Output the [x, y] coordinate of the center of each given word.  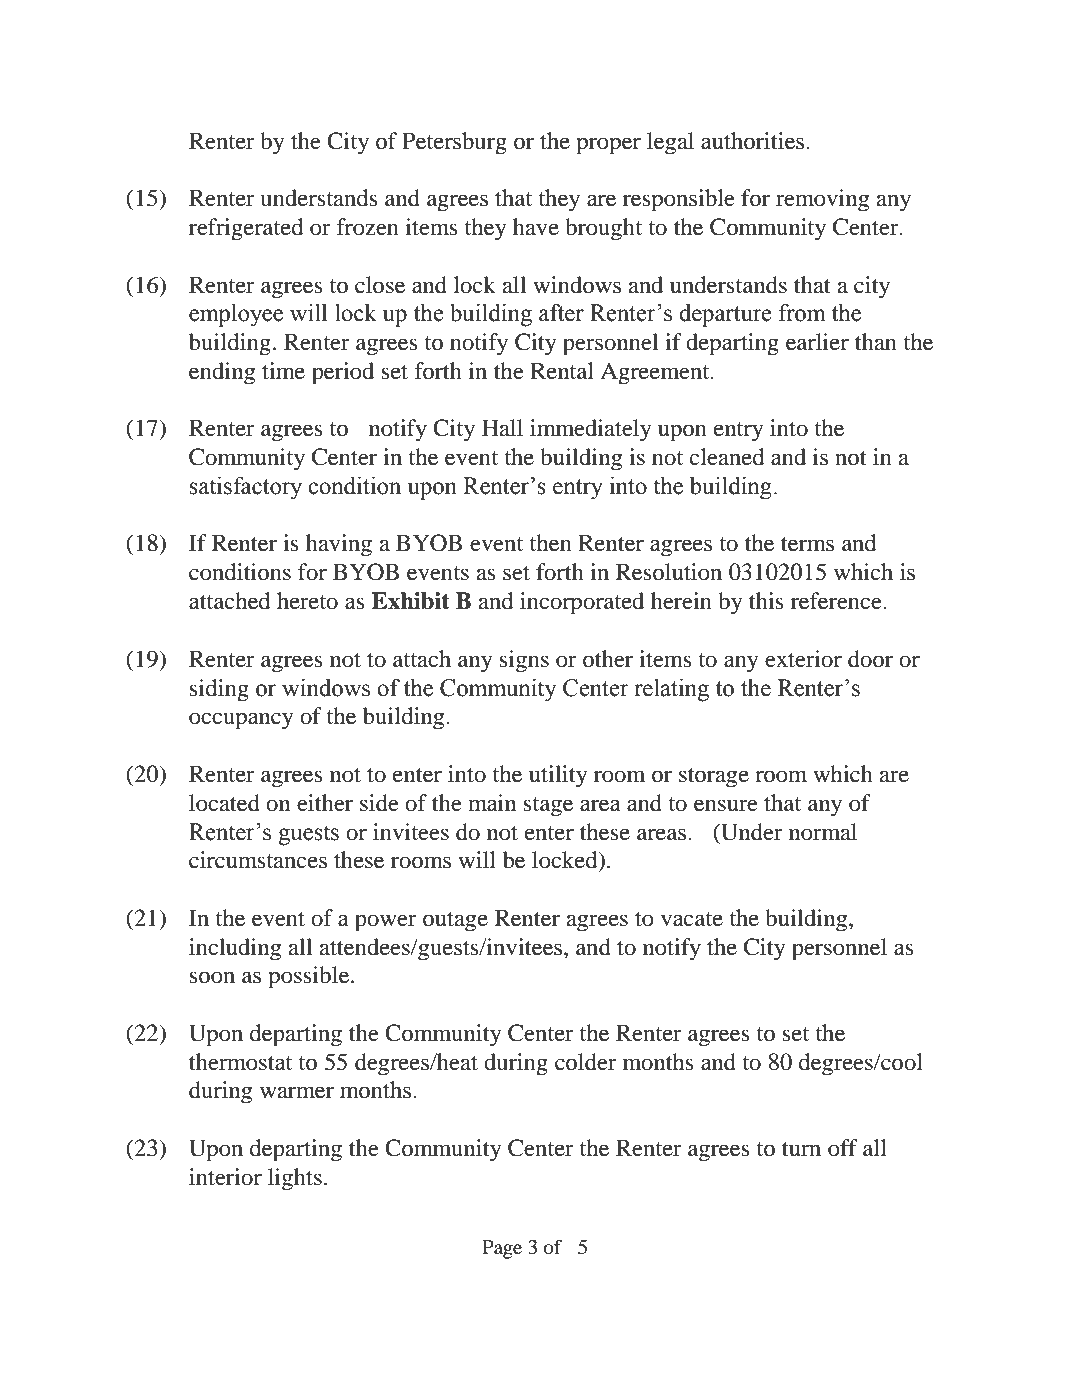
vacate [692, 919]
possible [310, 977]
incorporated [582, 603]
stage [548, 807]
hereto [307, 601]
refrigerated [246, 229]
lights [295, 1179]
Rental [562, 371]
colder [586, 1062]
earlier [817, 342]
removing [822, 200]
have [536, 227]
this [766, 601]
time [283, 371]
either [325, 803]
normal [823, 832]
